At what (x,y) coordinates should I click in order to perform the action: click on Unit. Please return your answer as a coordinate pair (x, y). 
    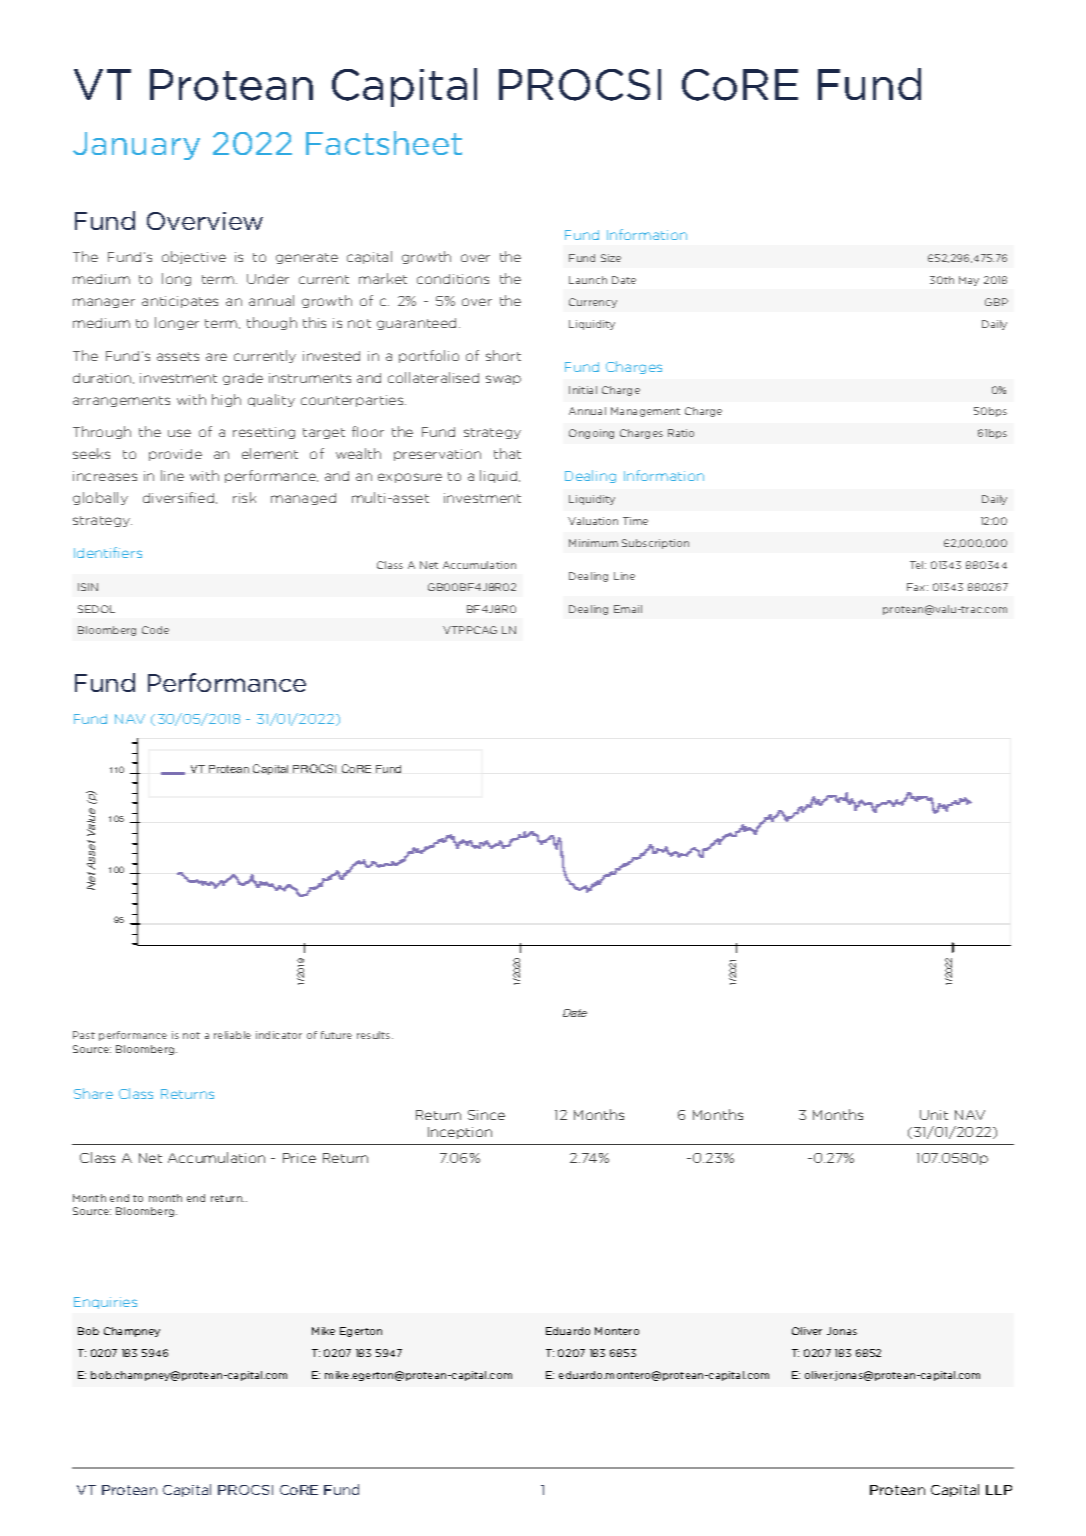
    Looking at the image, I should click on (934, 1115).
